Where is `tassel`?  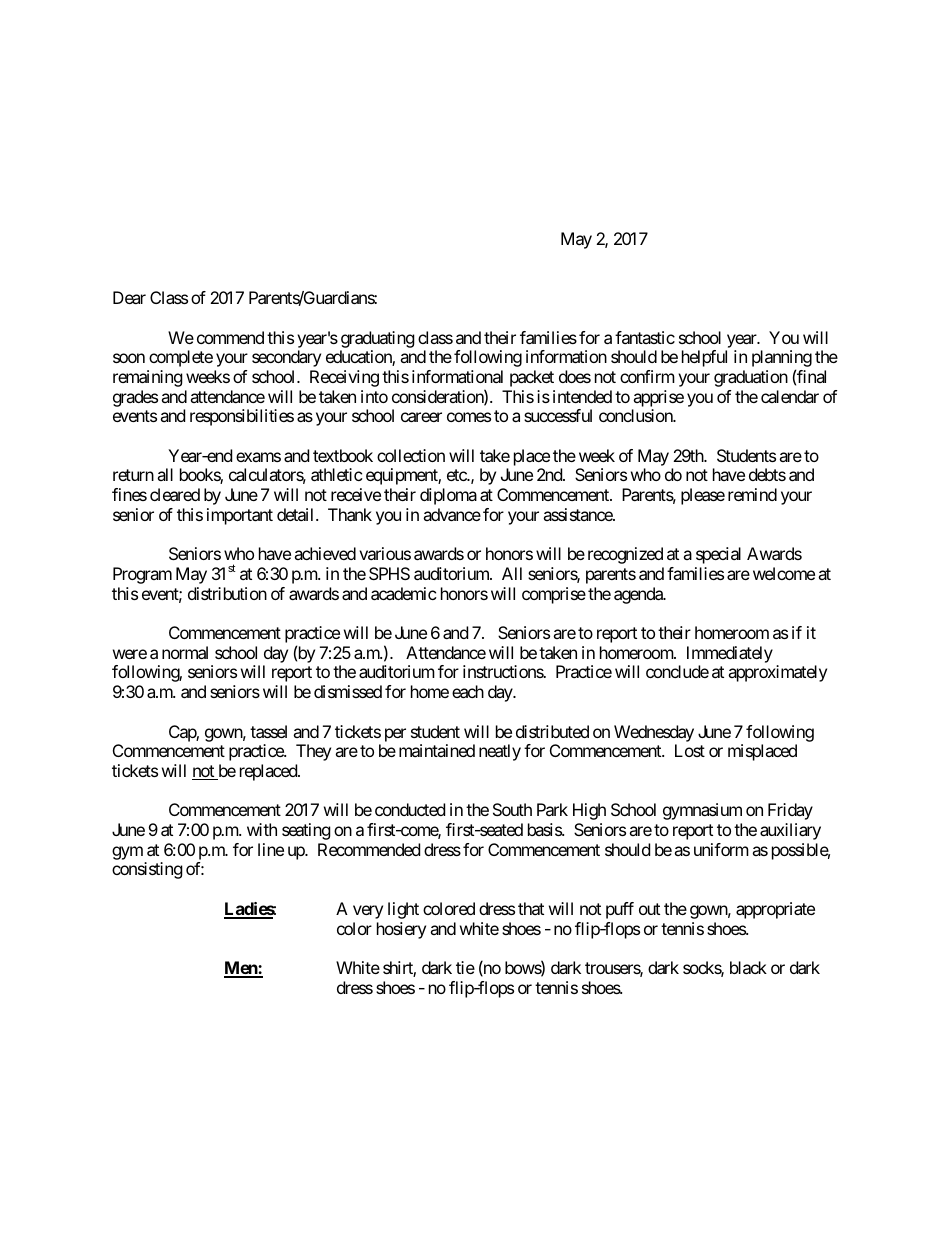
tassel is located at coordinates (268, 731).
